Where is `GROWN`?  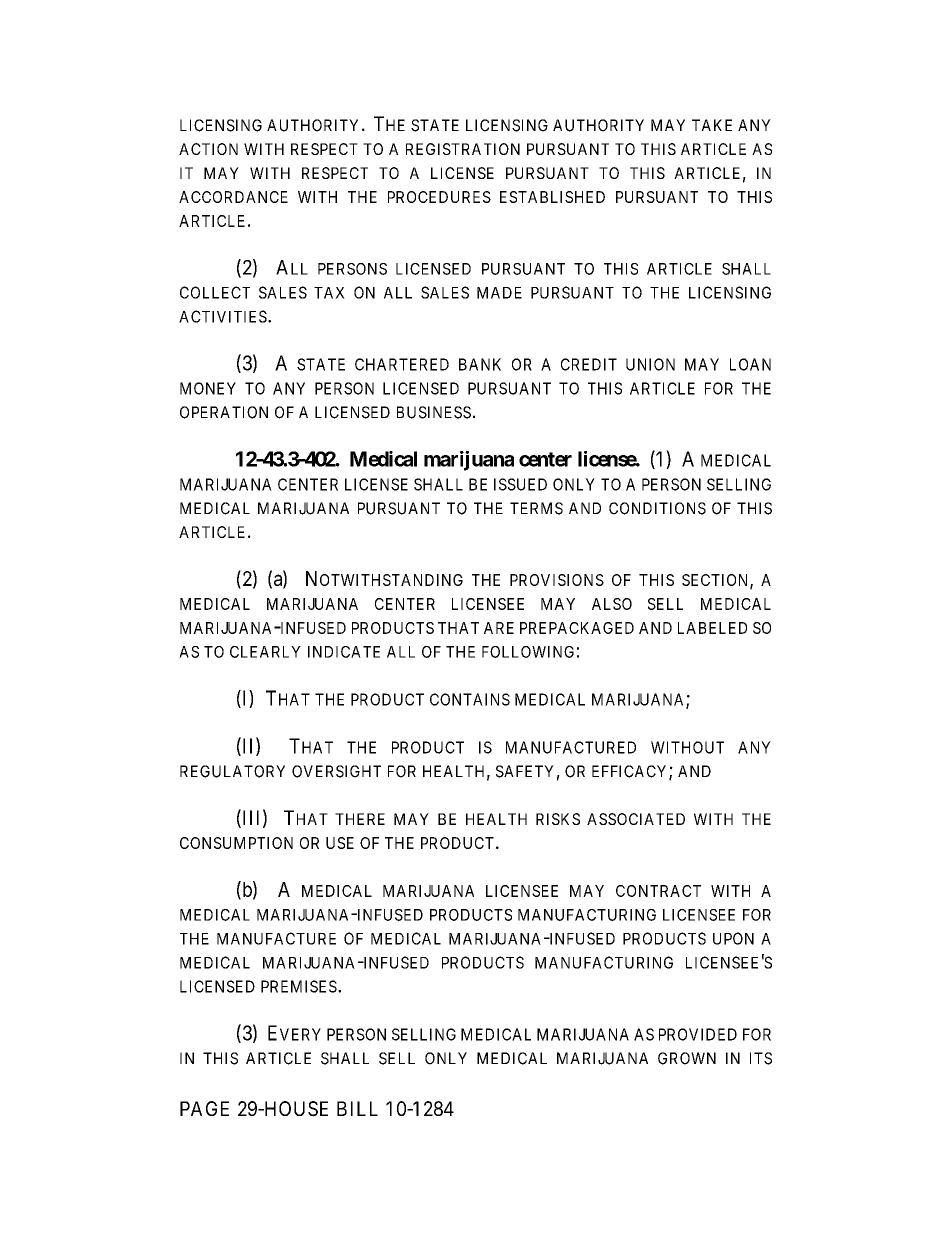
GROWN is located at coordinates (687, 1058).
